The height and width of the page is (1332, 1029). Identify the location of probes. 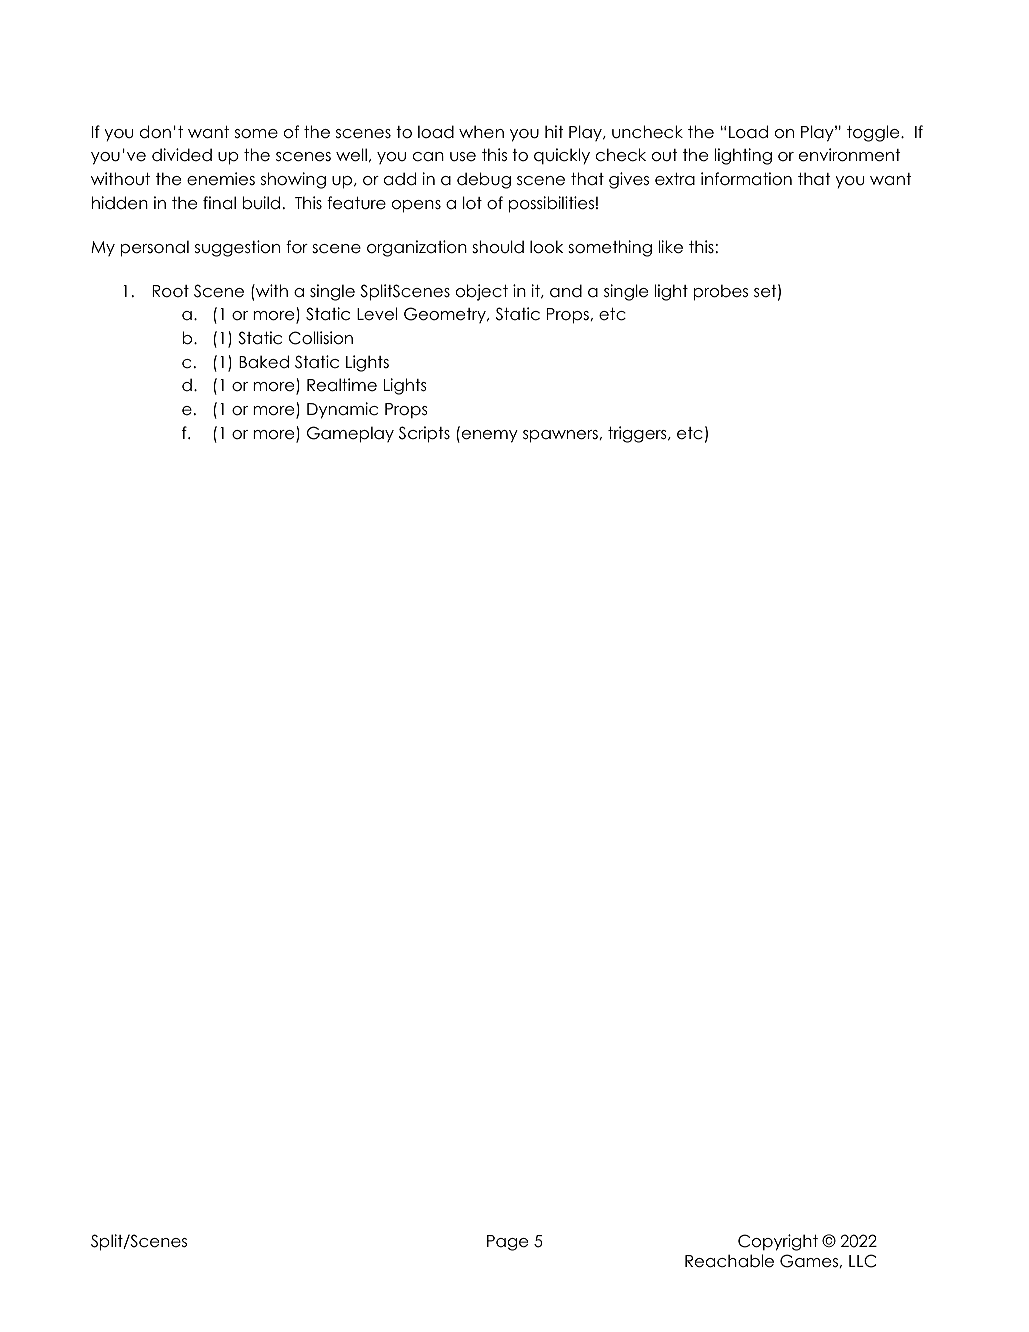
(720, 292).
